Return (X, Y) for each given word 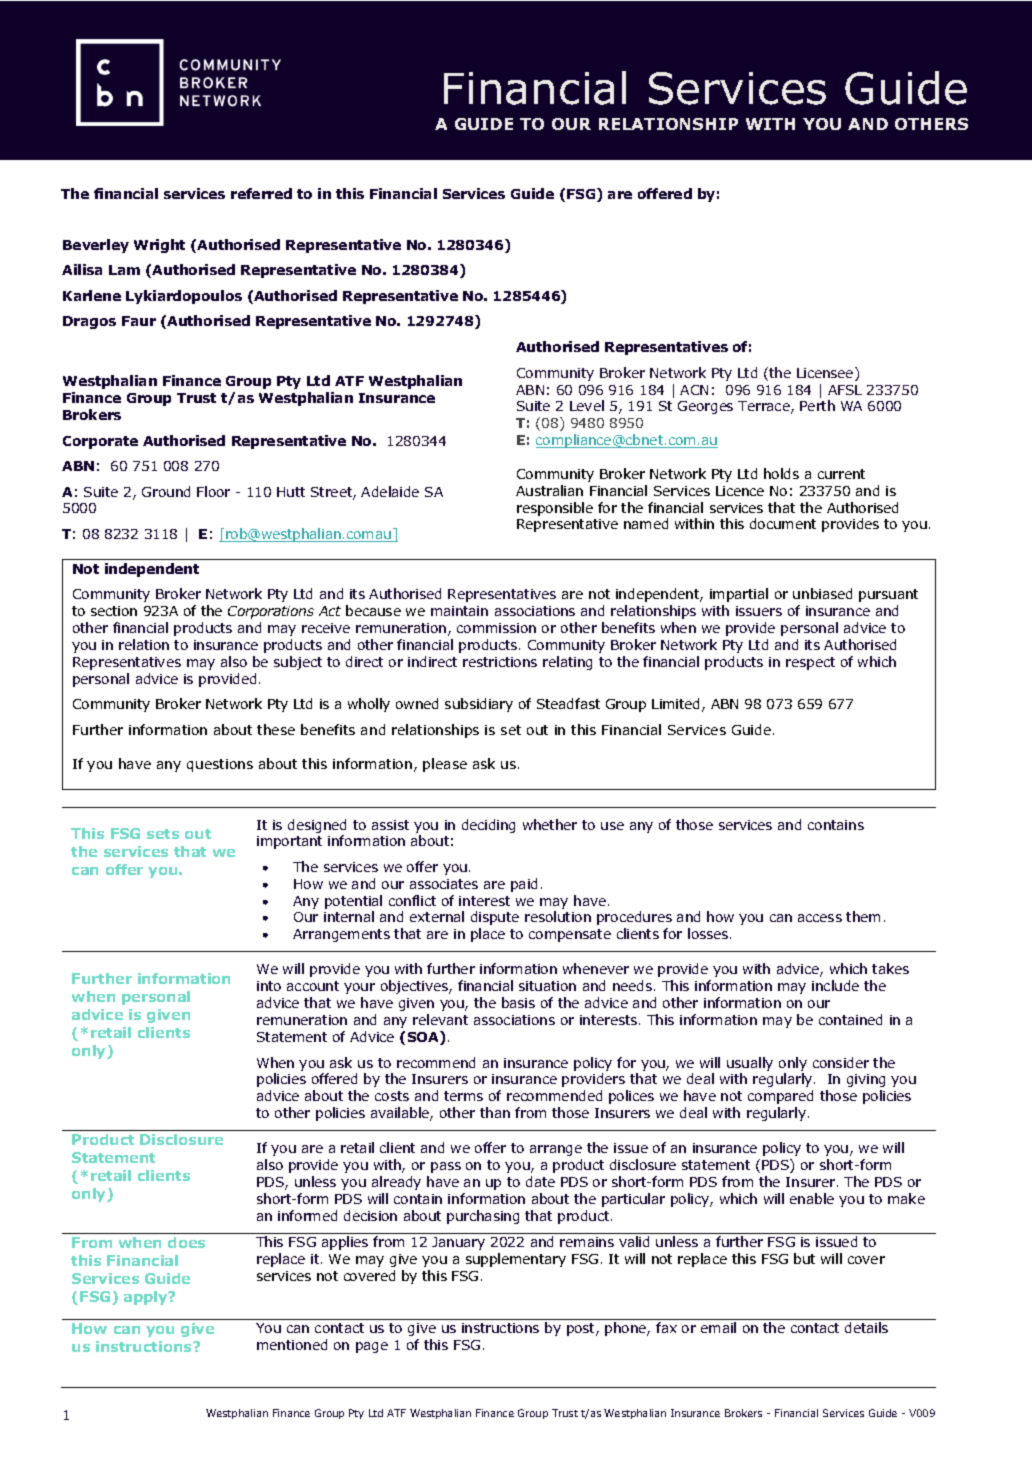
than (495, 1112)
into (269, 986)
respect (810, 663)
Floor (213, 491)
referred (261, 193)
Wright (159, 246)
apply (147, 1298)
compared (780, 1097)
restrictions (500, 662)
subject (298, 663)
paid (524, 885)
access (820, 918)
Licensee (826, 374)
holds (781, 473)
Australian (549, 490)
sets (163, 834)
